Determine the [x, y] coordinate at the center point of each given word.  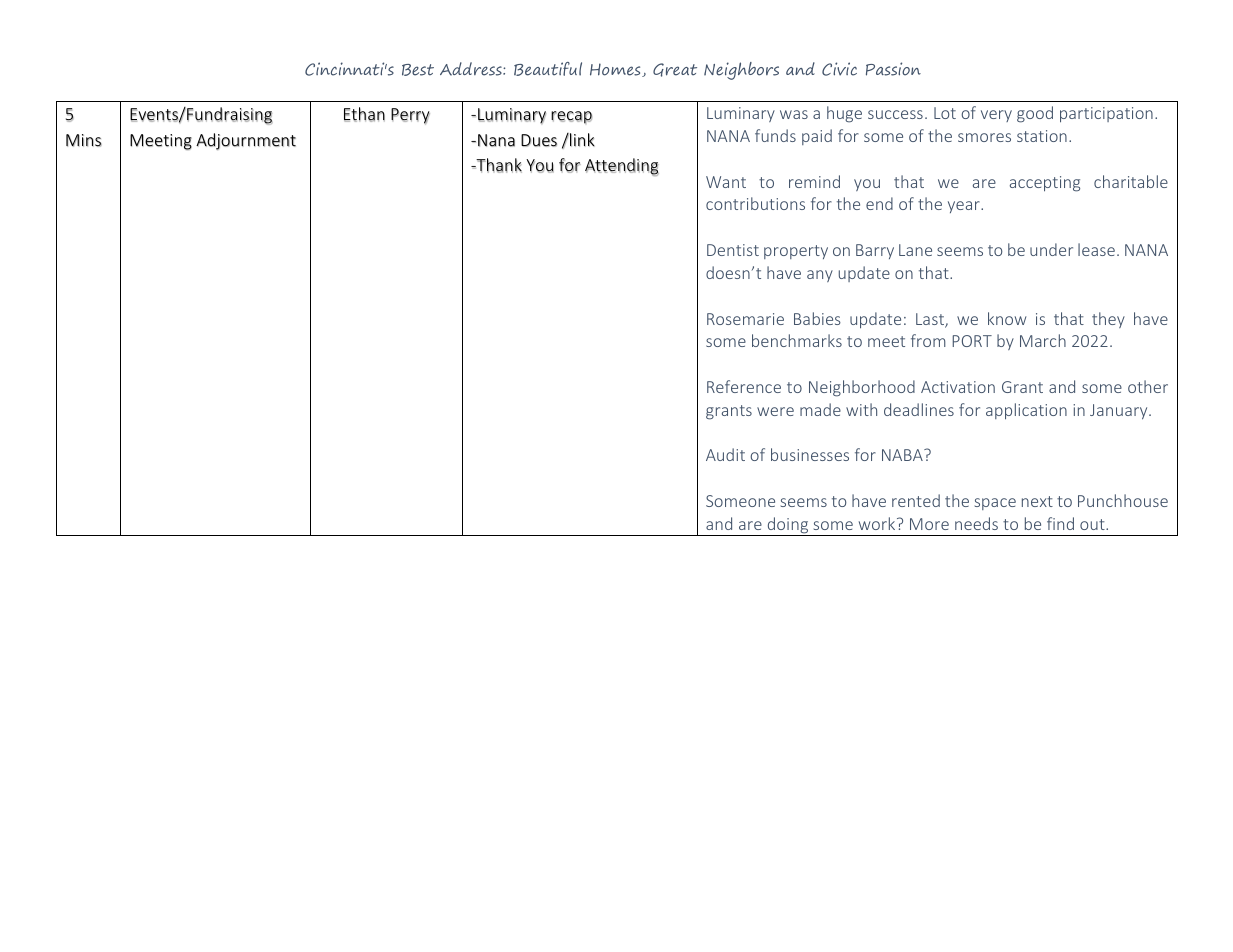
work [878, 523]
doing [788, 526]
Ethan [364, 114]
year [965, 207]
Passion [893, 69]
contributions [755, 203]
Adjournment [246, 141]
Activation [958, 387]
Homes [616, 70]
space [995, 504]
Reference [744, 386]
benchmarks [797, 340]
